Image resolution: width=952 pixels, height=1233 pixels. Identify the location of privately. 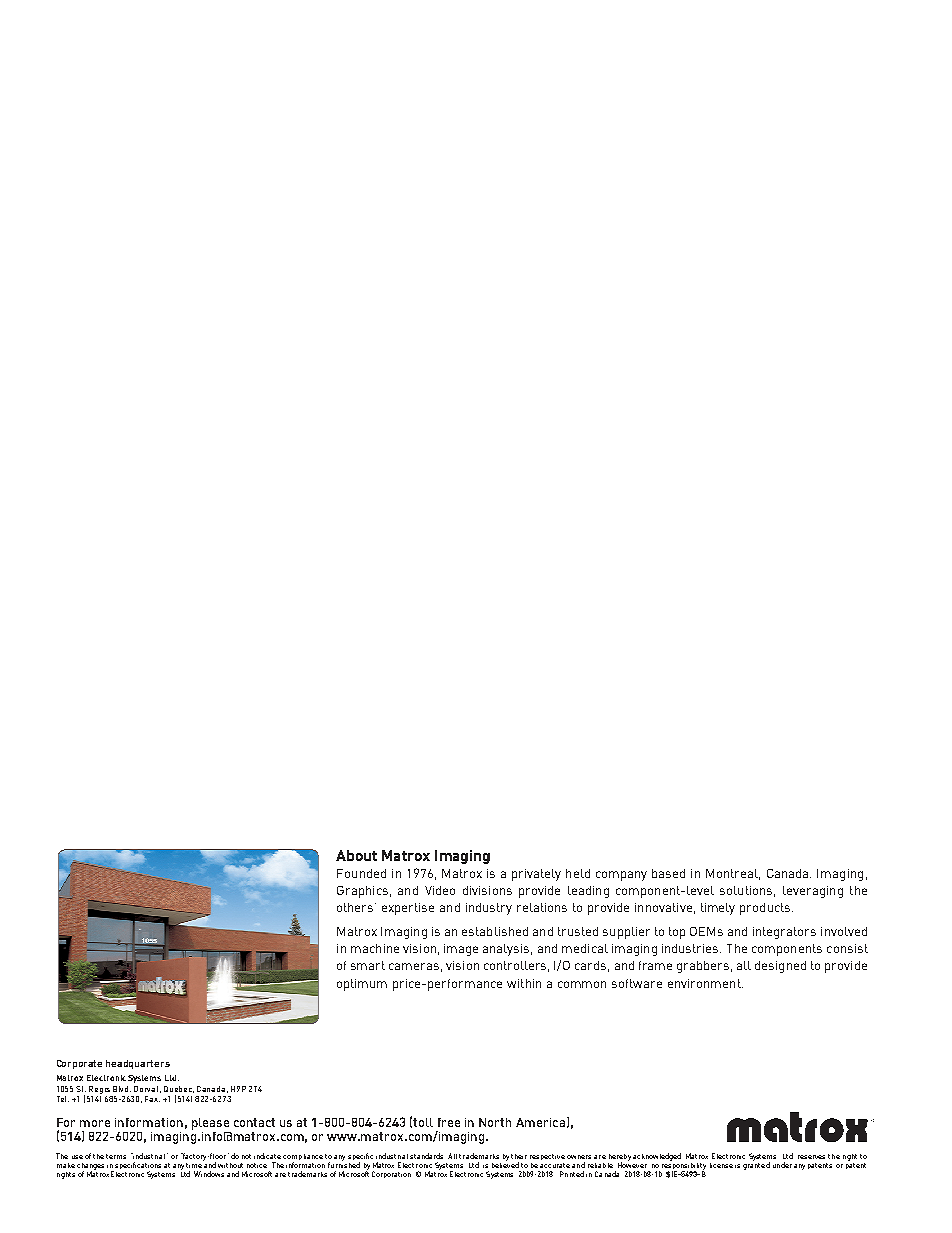
(536, 875).
